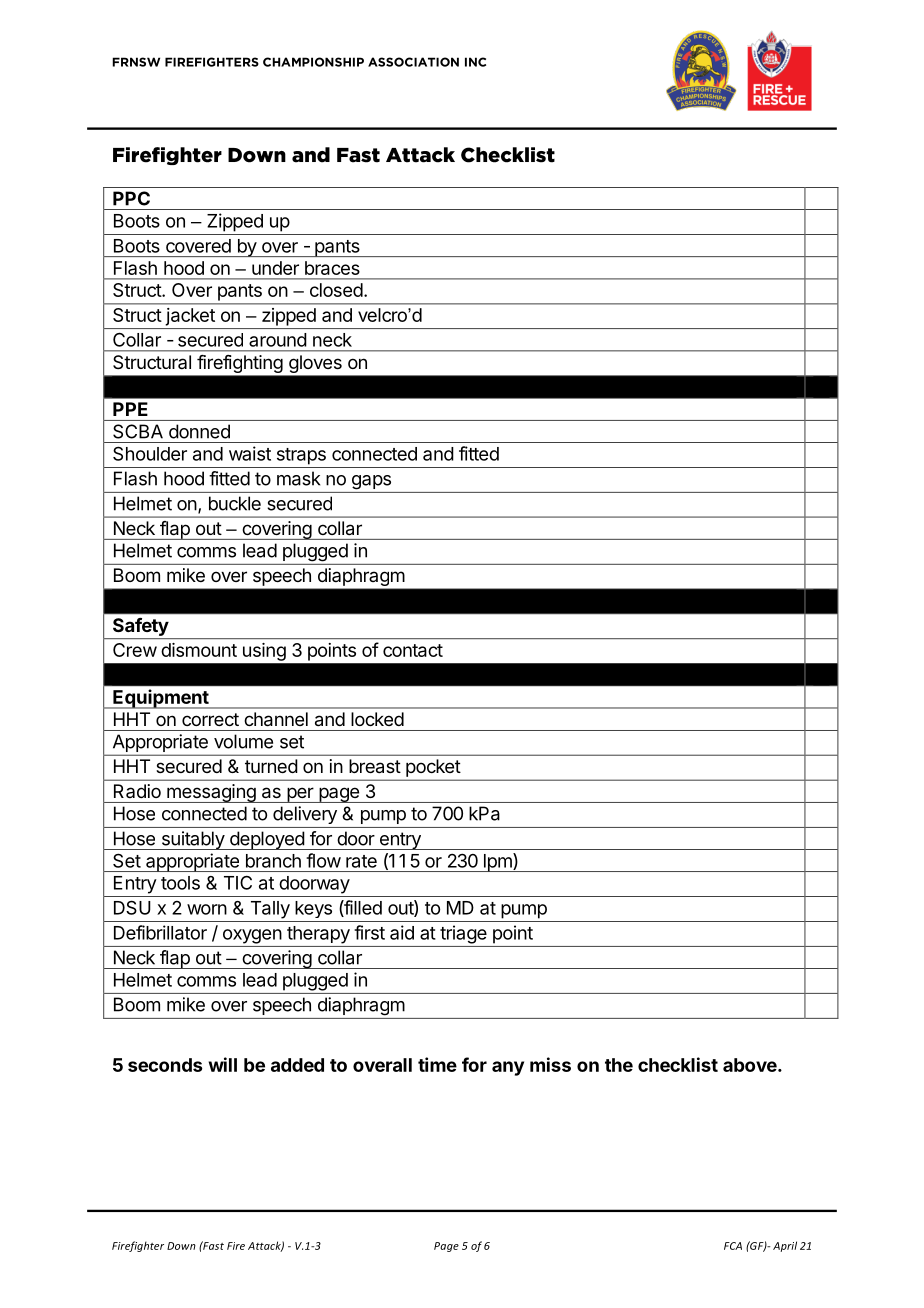 Image resolution: width=924 pixels, height=1308 pixels. What do you see at coordinates (413, 62) in the page?
I see `ASSOCIATION` at bounding box center [413, 62].
